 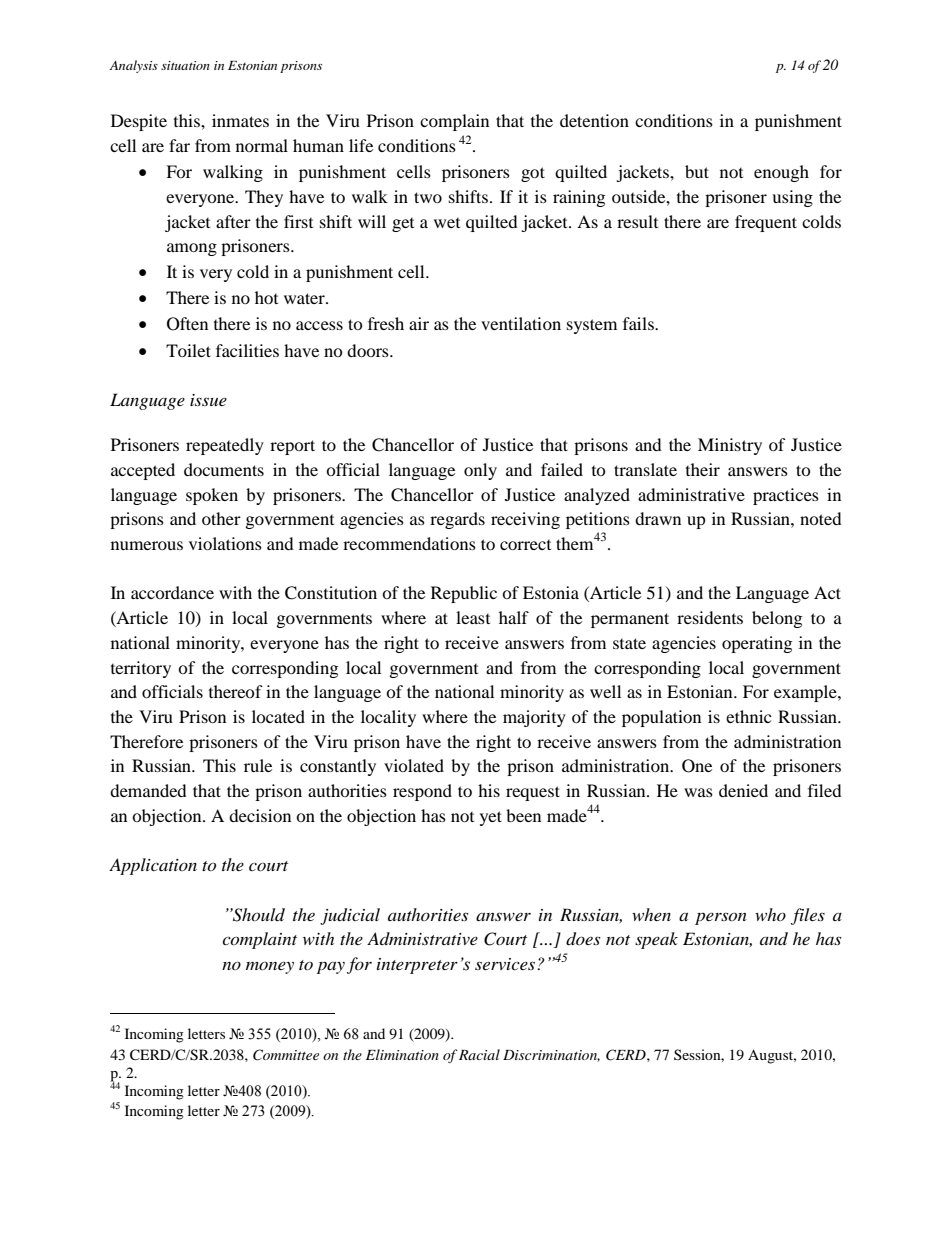 I want to click on only, so click(x=480, y=471).
